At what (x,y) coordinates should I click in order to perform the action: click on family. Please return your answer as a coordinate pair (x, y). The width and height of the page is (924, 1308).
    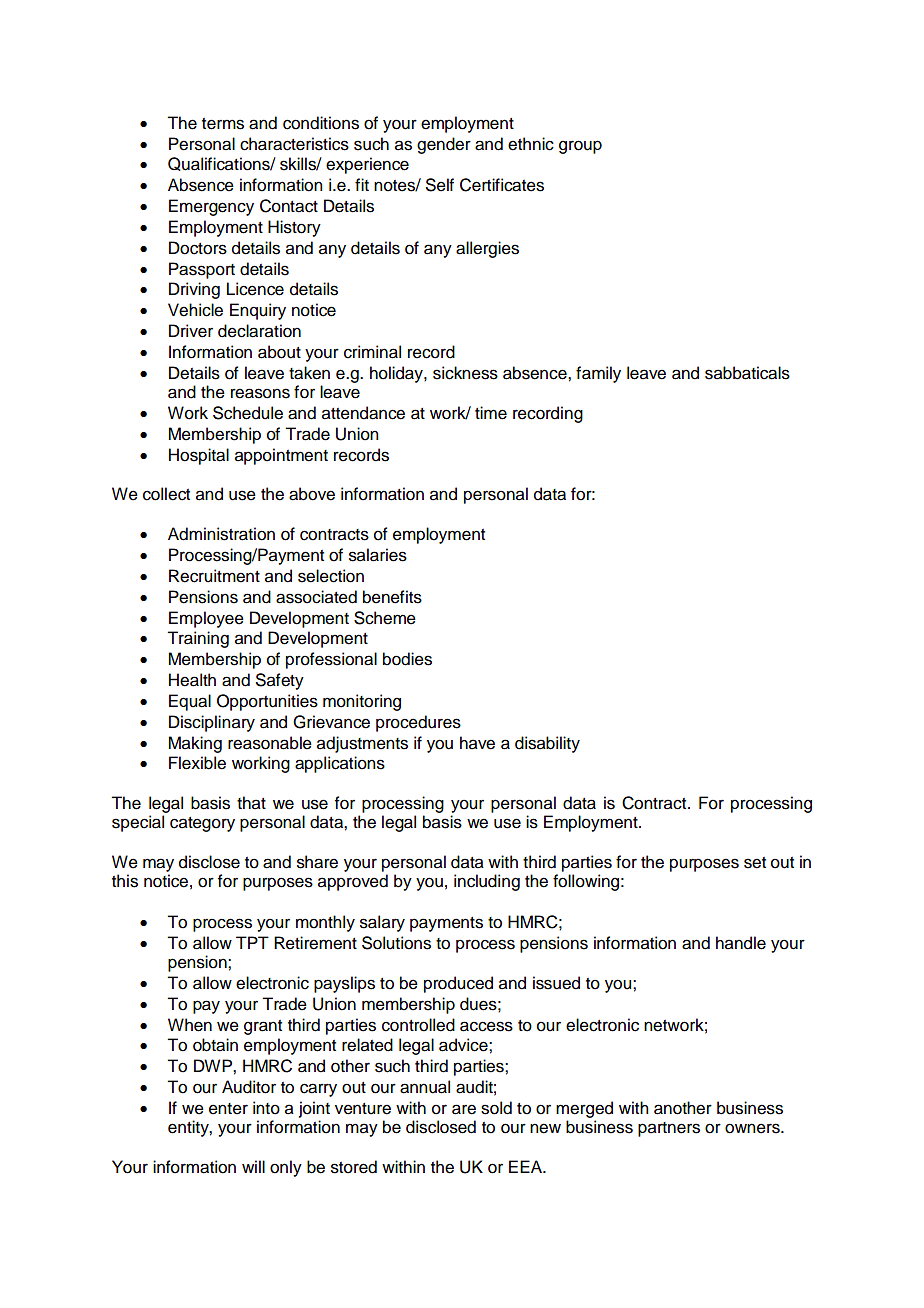
    Looking at the image, I should click on (598, 374).
